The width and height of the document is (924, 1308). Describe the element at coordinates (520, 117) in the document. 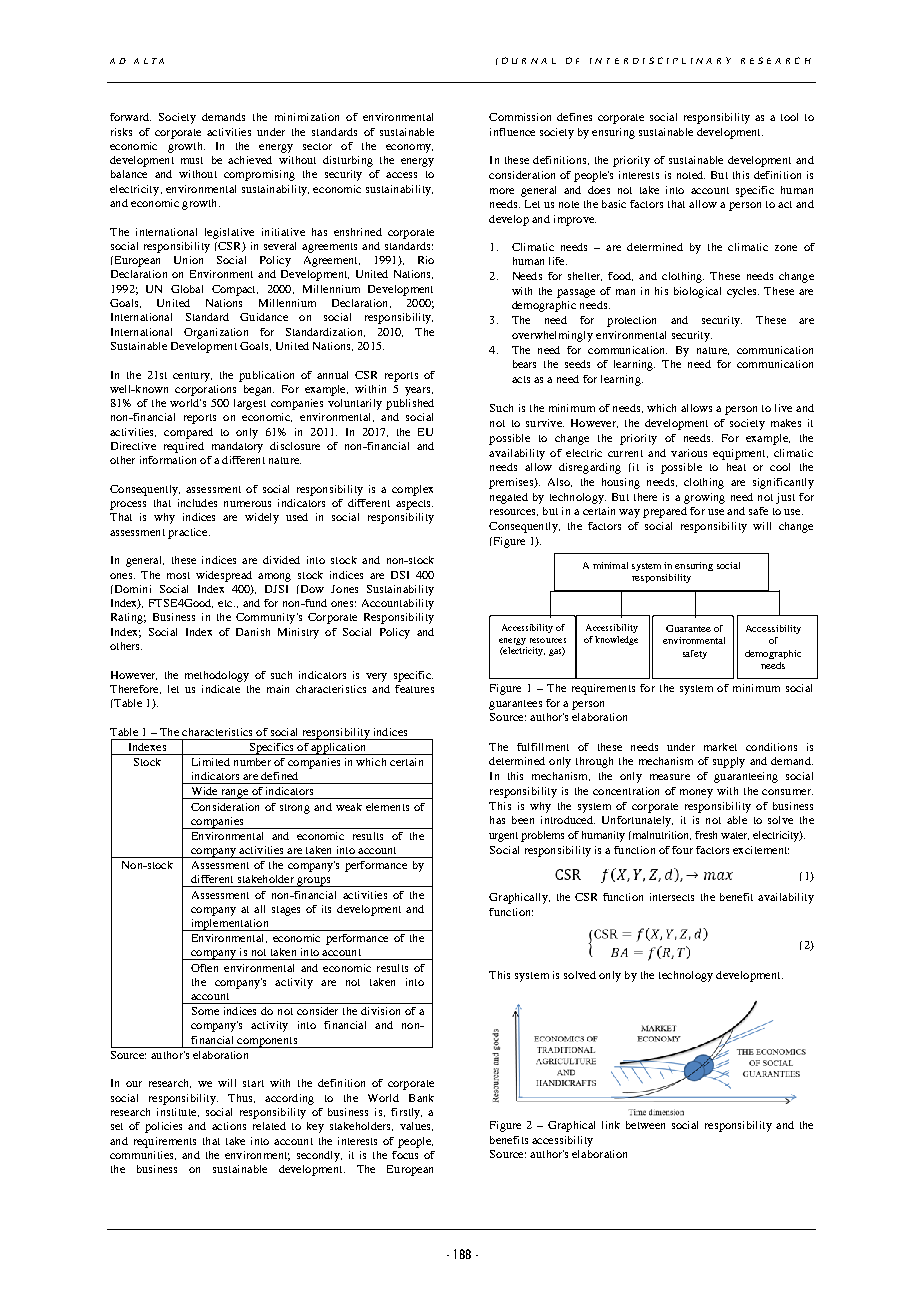

I see `Commission` at that location.
